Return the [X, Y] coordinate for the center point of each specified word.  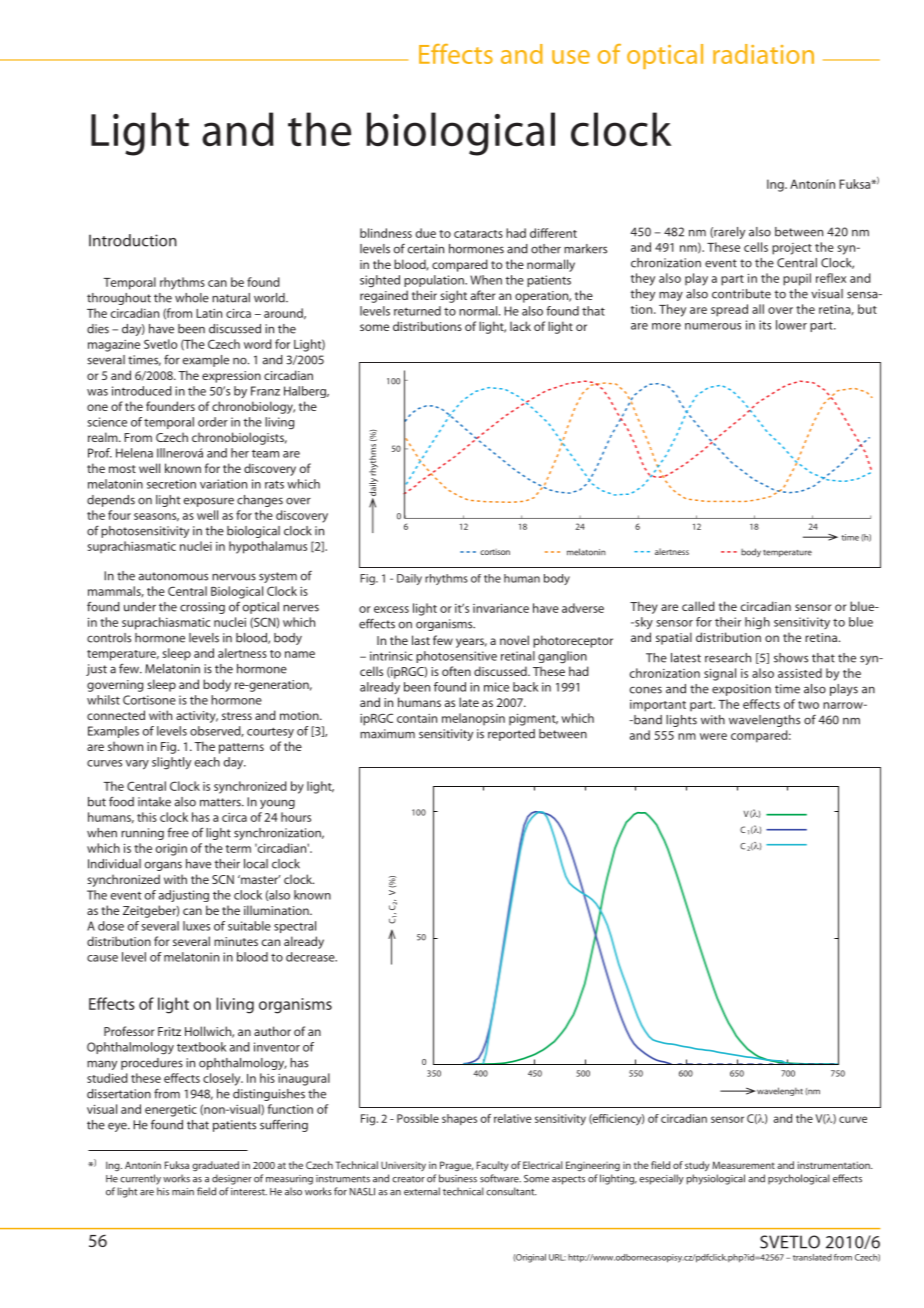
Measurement [743, 1165]
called [698, 606]
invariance [501, 608]
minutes [236, 941]
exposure [209, 502]
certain [426, 249]
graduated [215, 1166]
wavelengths [764, 721]
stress [237, 716]
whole [192, 298]
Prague [456, 1166]
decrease [311, 957]
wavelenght [779, 1091]
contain [417, 718]
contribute [741, 294]
